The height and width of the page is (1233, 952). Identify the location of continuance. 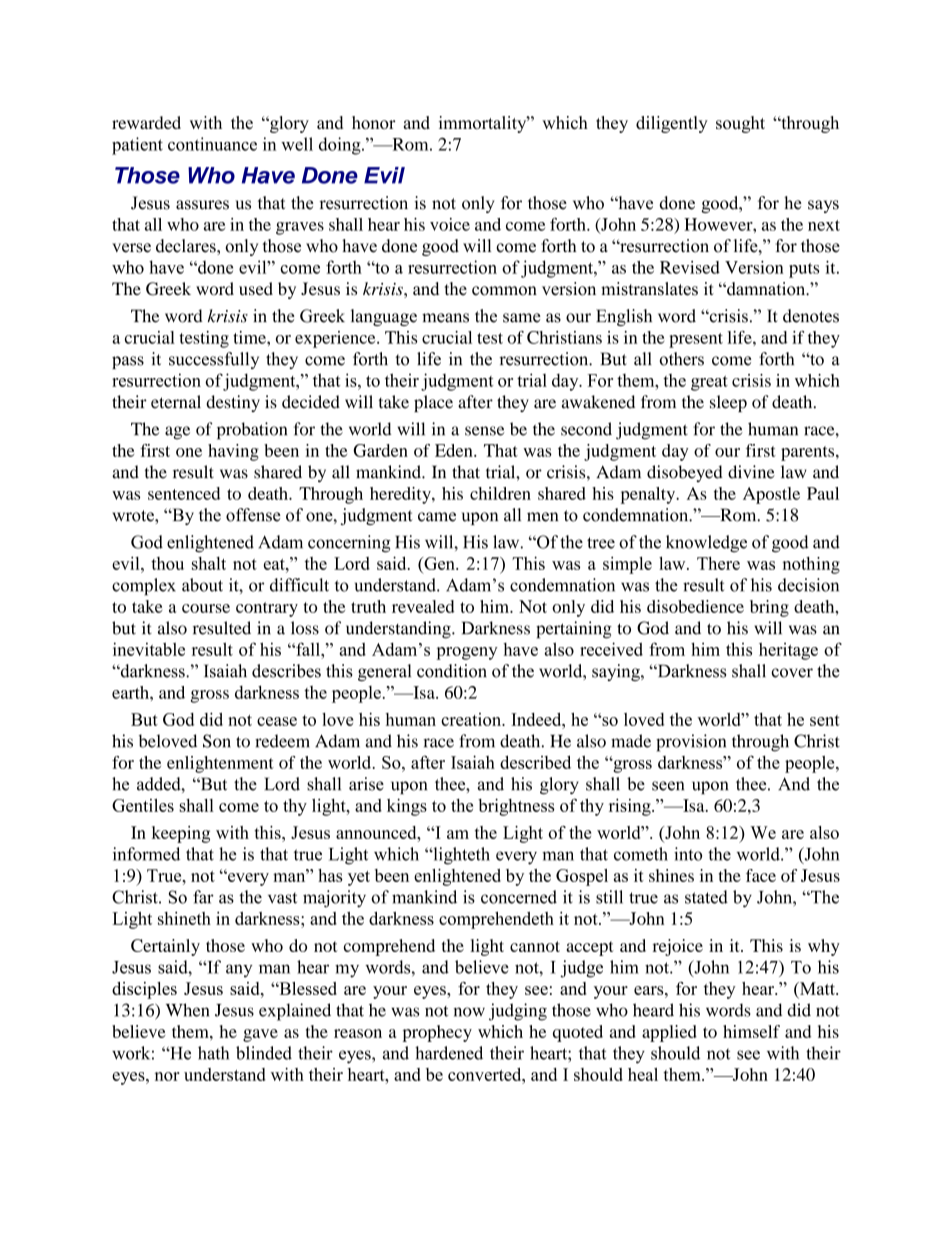
(212, 144).
